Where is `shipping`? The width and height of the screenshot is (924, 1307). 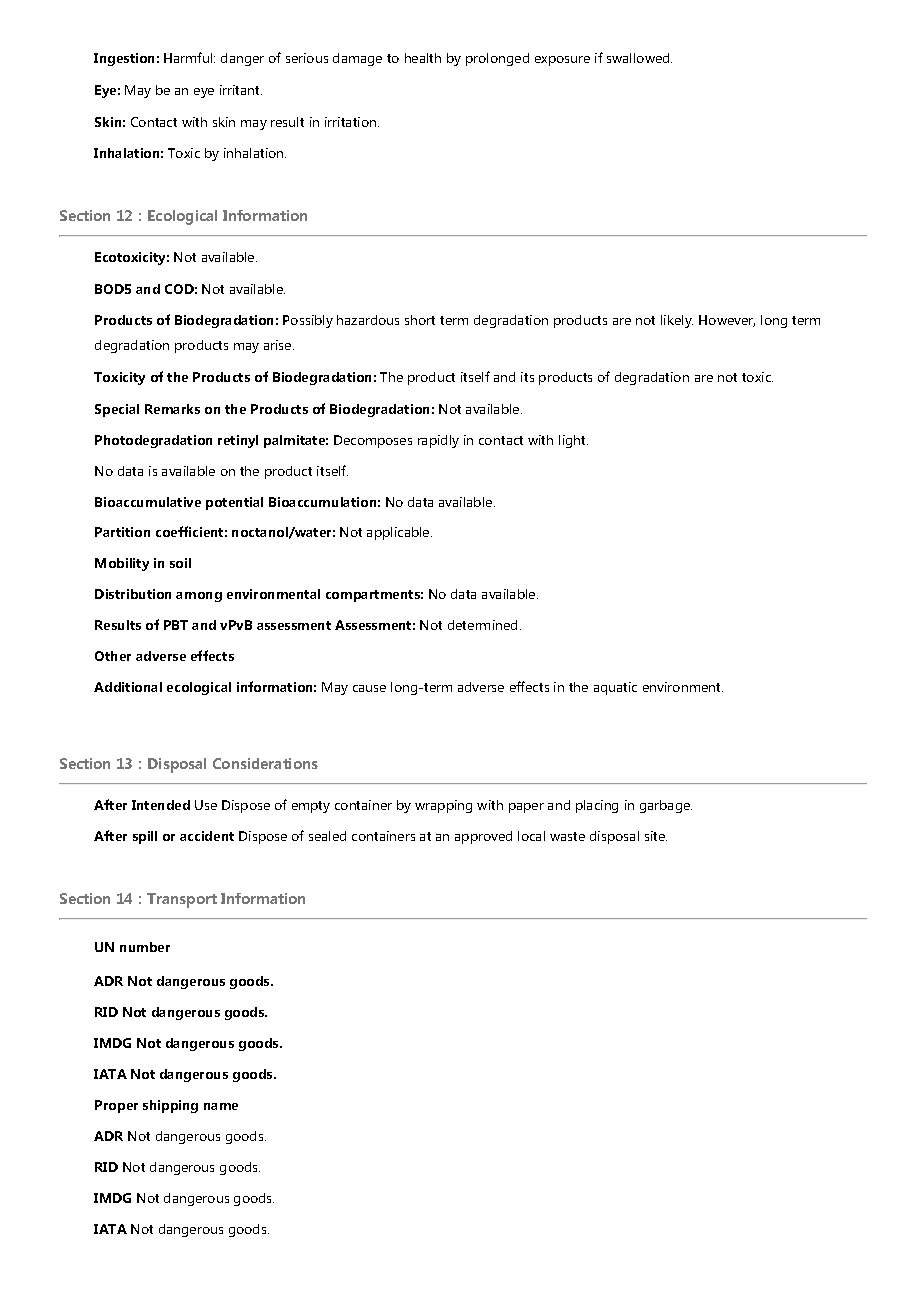
shipping is located at coordinates (170, 1106).
